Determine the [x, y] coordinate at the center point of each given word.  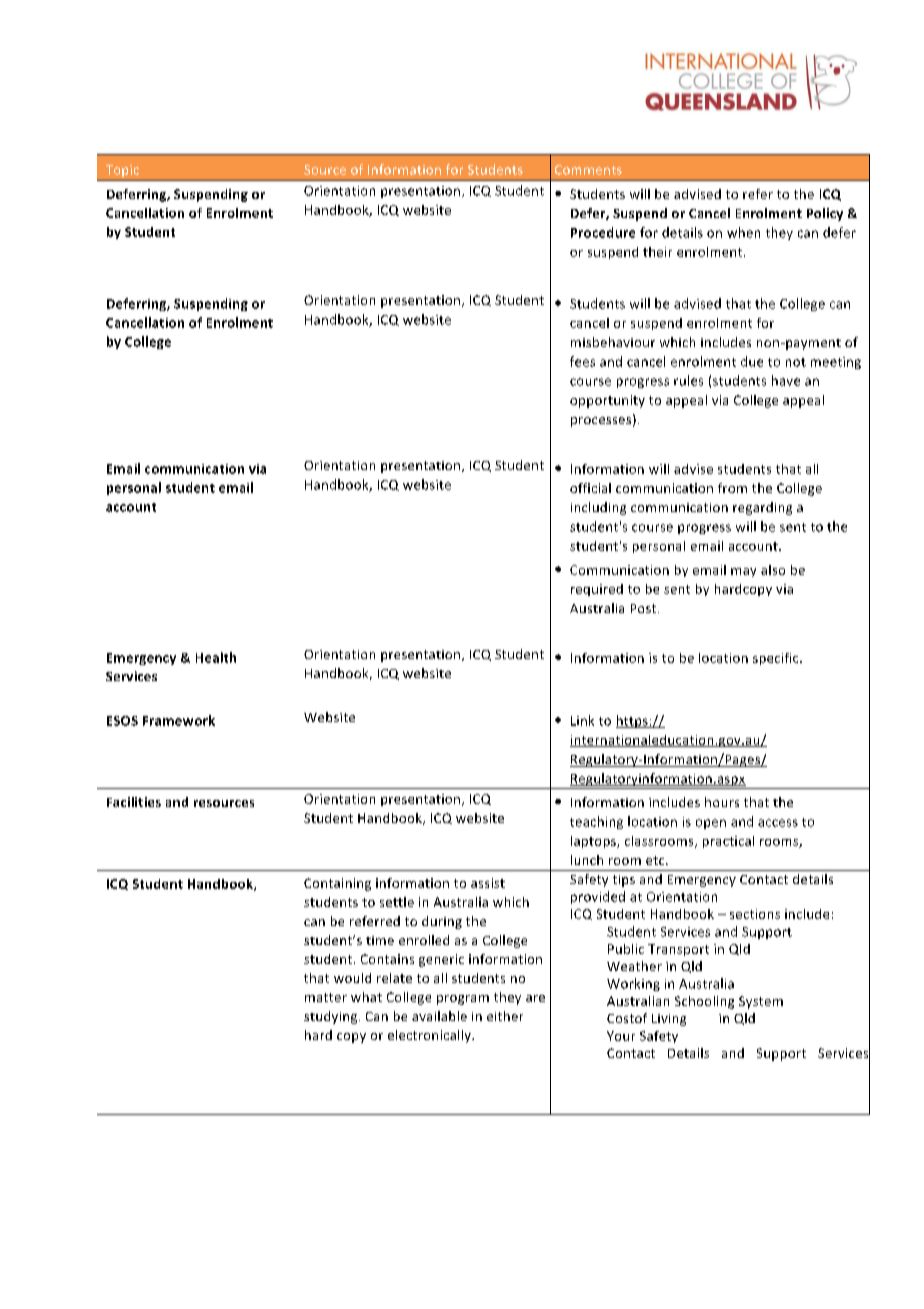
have [786, 380]
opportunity [607, 401]
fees [582, 361]
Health [216, 657]
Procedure [603, 232]
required [597, 590]
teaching [596, 822]
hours [722, 802]
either [505, 1016]
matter [326, 997]
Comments [588, 170]
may [743, 572]
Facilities [134, 802]
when [743, 232]
